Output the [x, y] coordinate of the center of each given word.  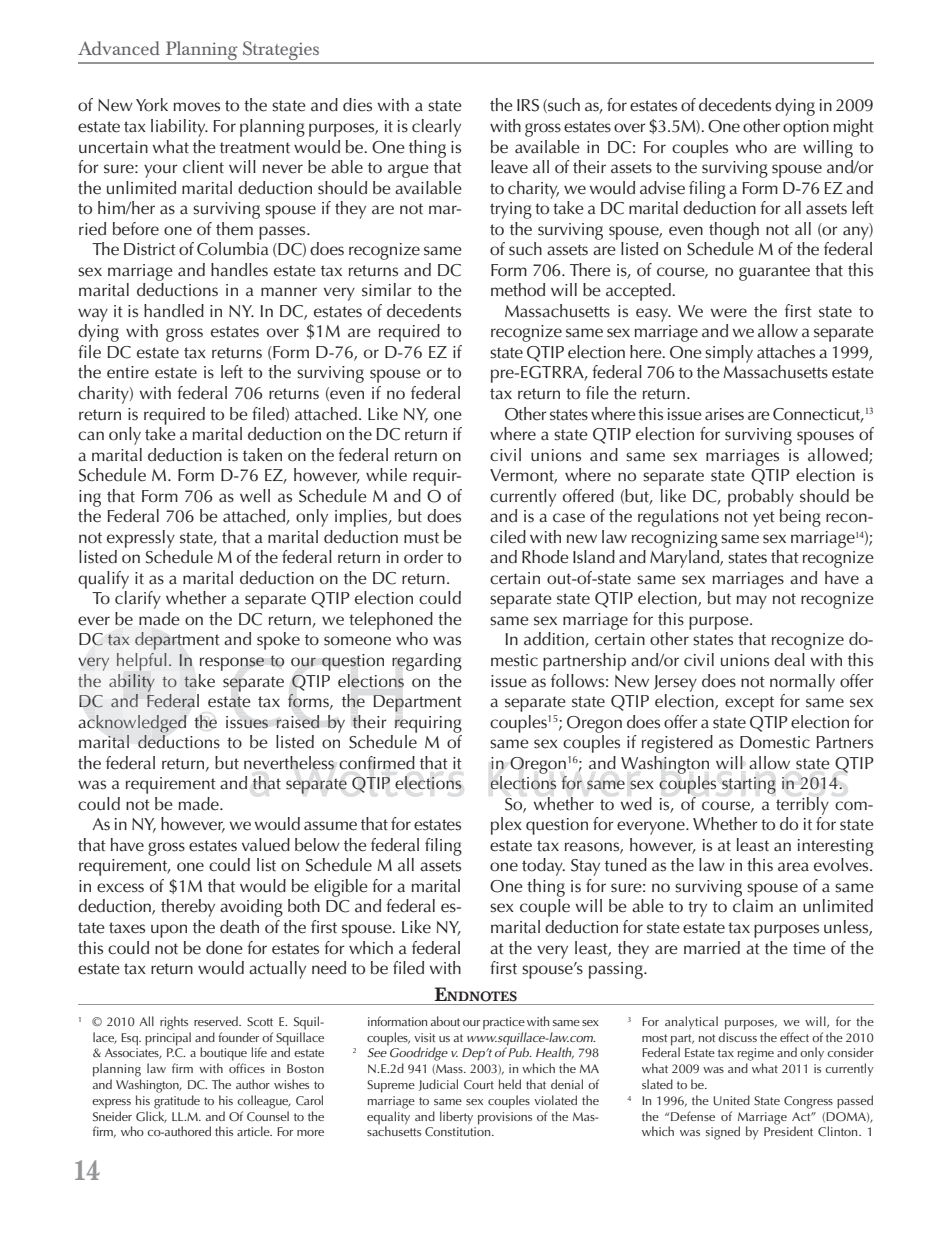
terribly [802, 806]
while [386, 475]
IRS [528, 105]
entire [128, 372]
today [543, 867]
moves [197, 107]
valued [266, 845]
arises [724, 414]
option [806, 128]
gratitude [177, 1102]
